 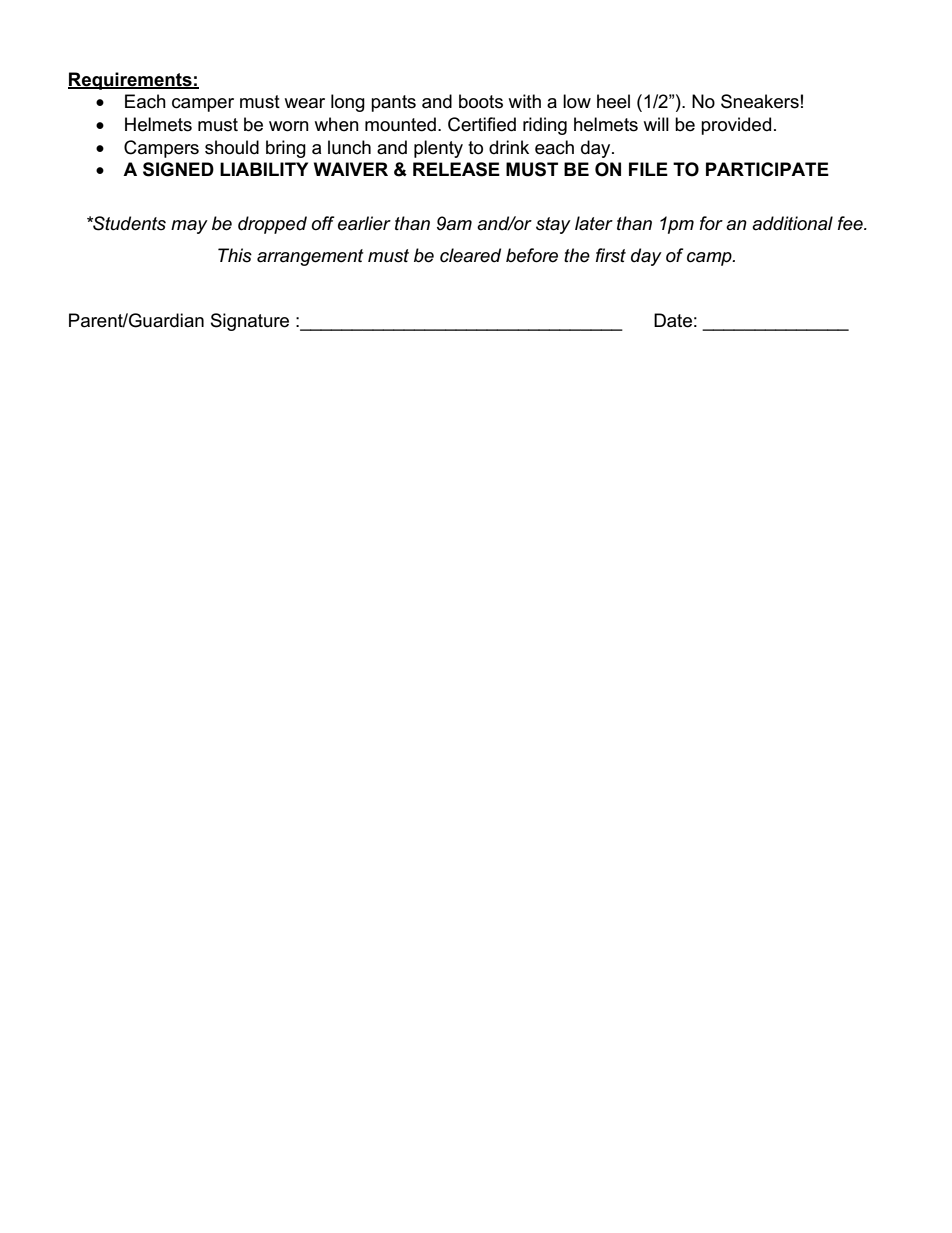 What do you see at coordinates (611, 255) in the screenshot?
I see `first` at bounding box center [611, 255].
